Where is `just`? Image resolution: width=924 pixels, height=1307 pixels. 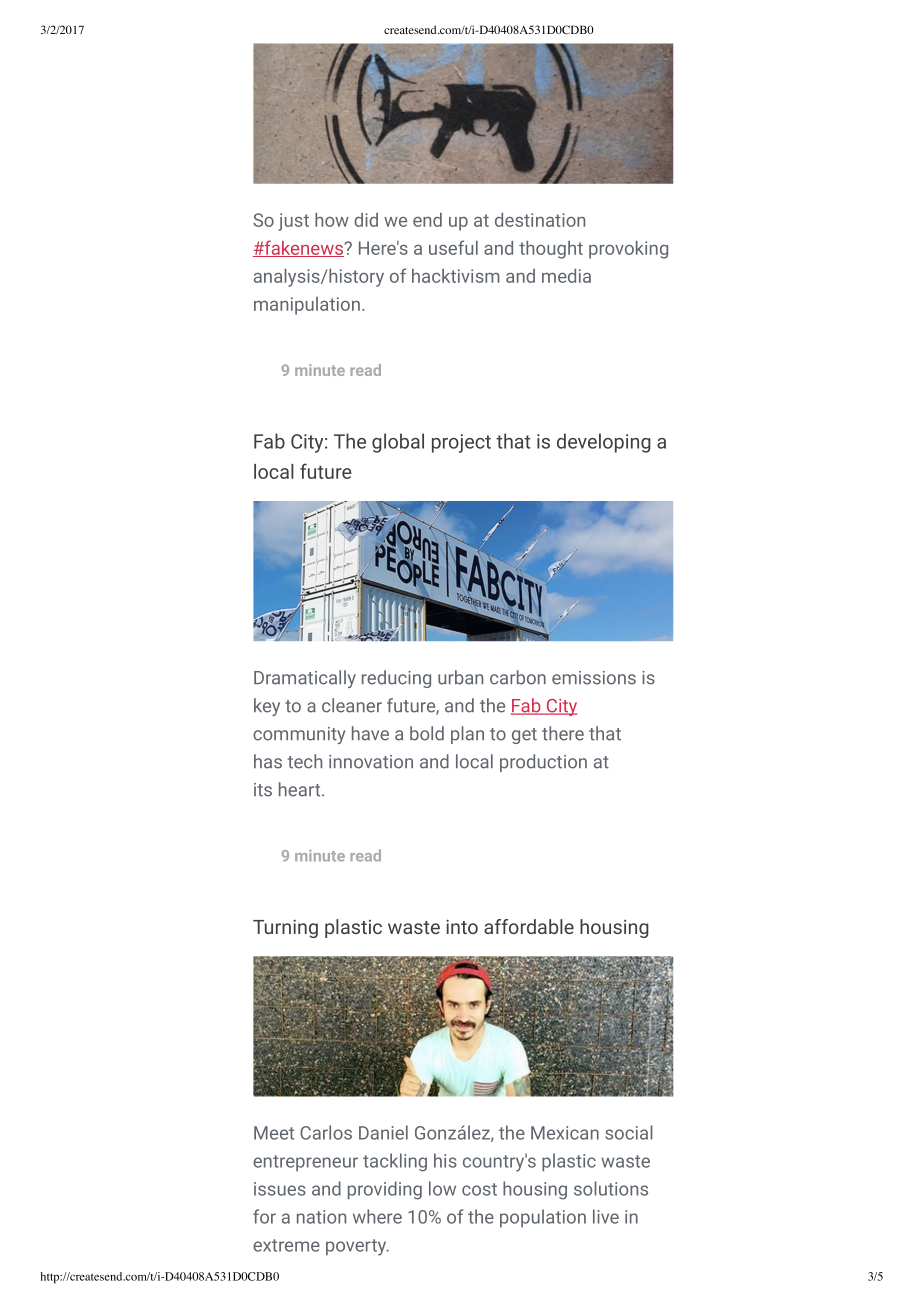
just is located at coordinates (293, 222).
